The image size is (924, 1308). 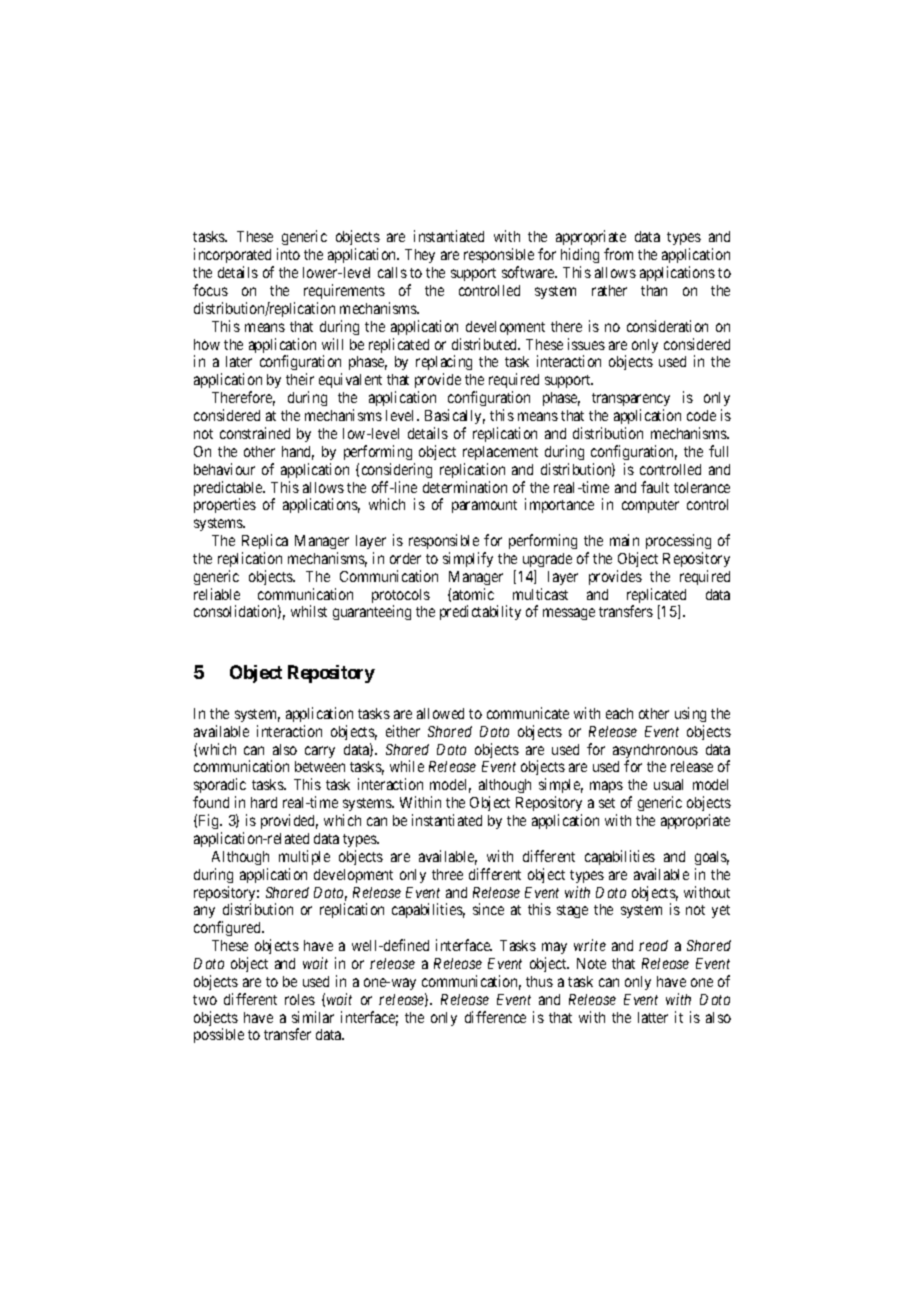 What do you see at coordinates (480, 612) in the page?
I see `predictability` at bounding box center [480, 612].
